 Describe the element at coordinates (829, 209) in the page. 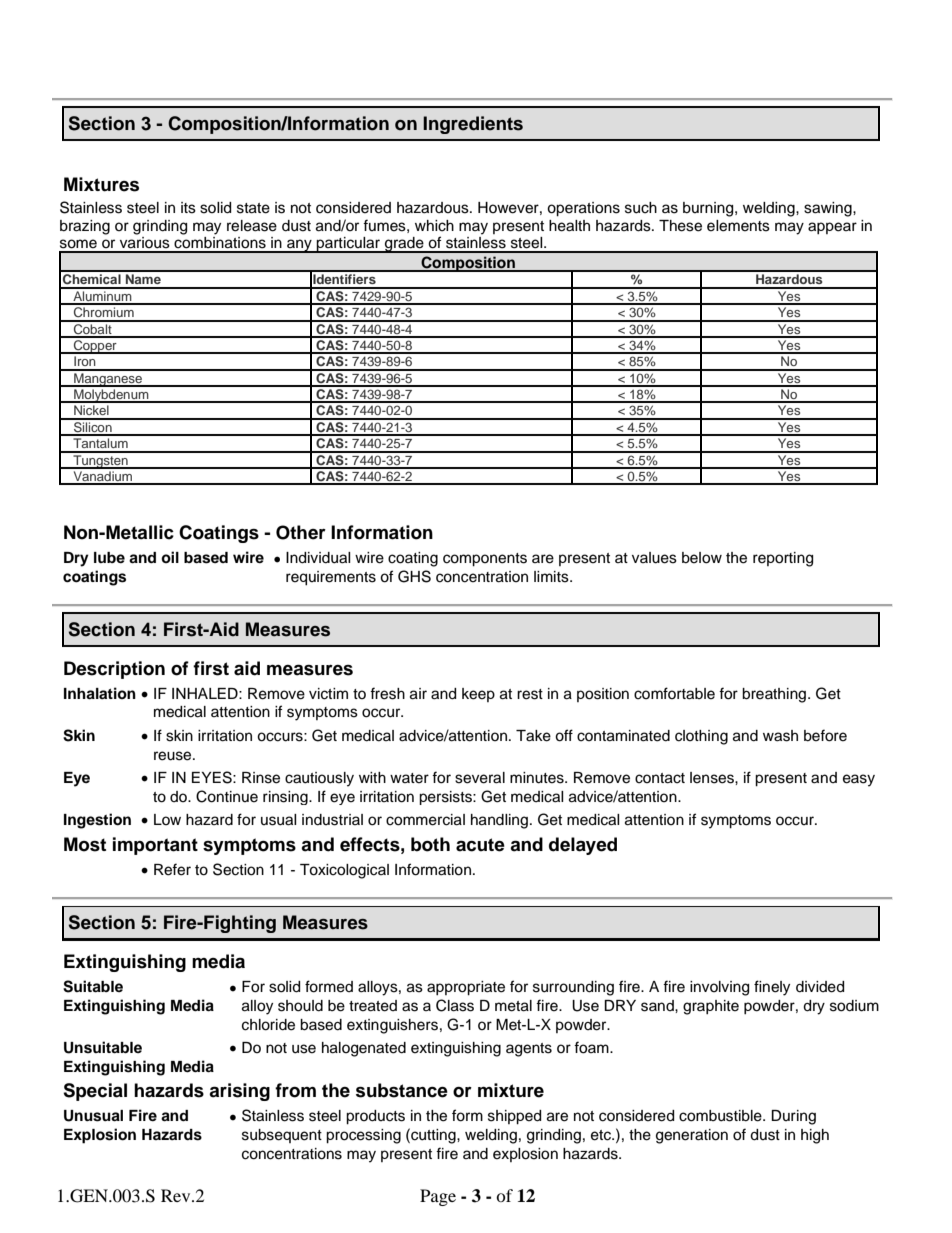

I see `sawing` at that location.
